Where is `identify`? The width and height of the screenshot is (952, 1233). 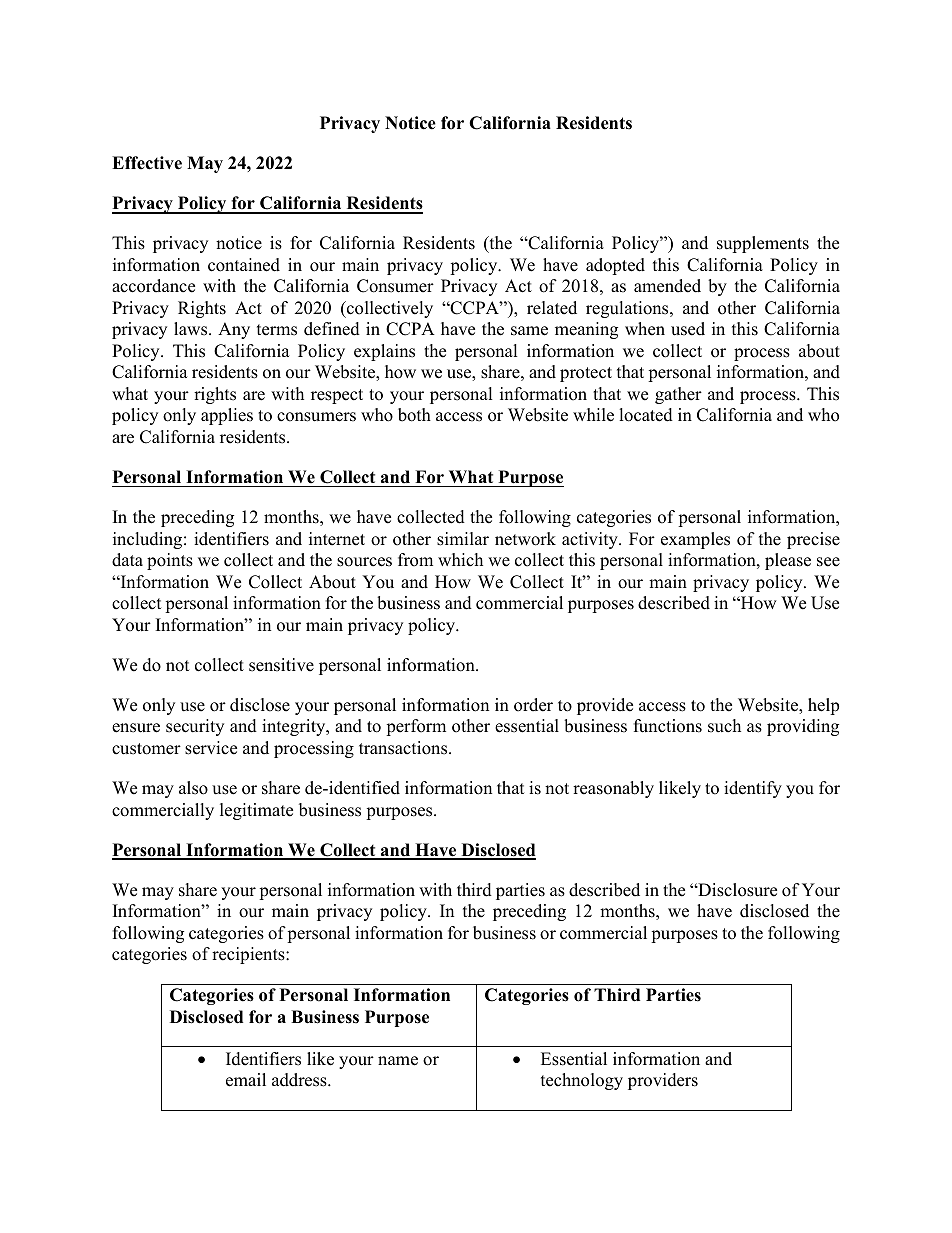 identify is located at coordinates (753, 789).
